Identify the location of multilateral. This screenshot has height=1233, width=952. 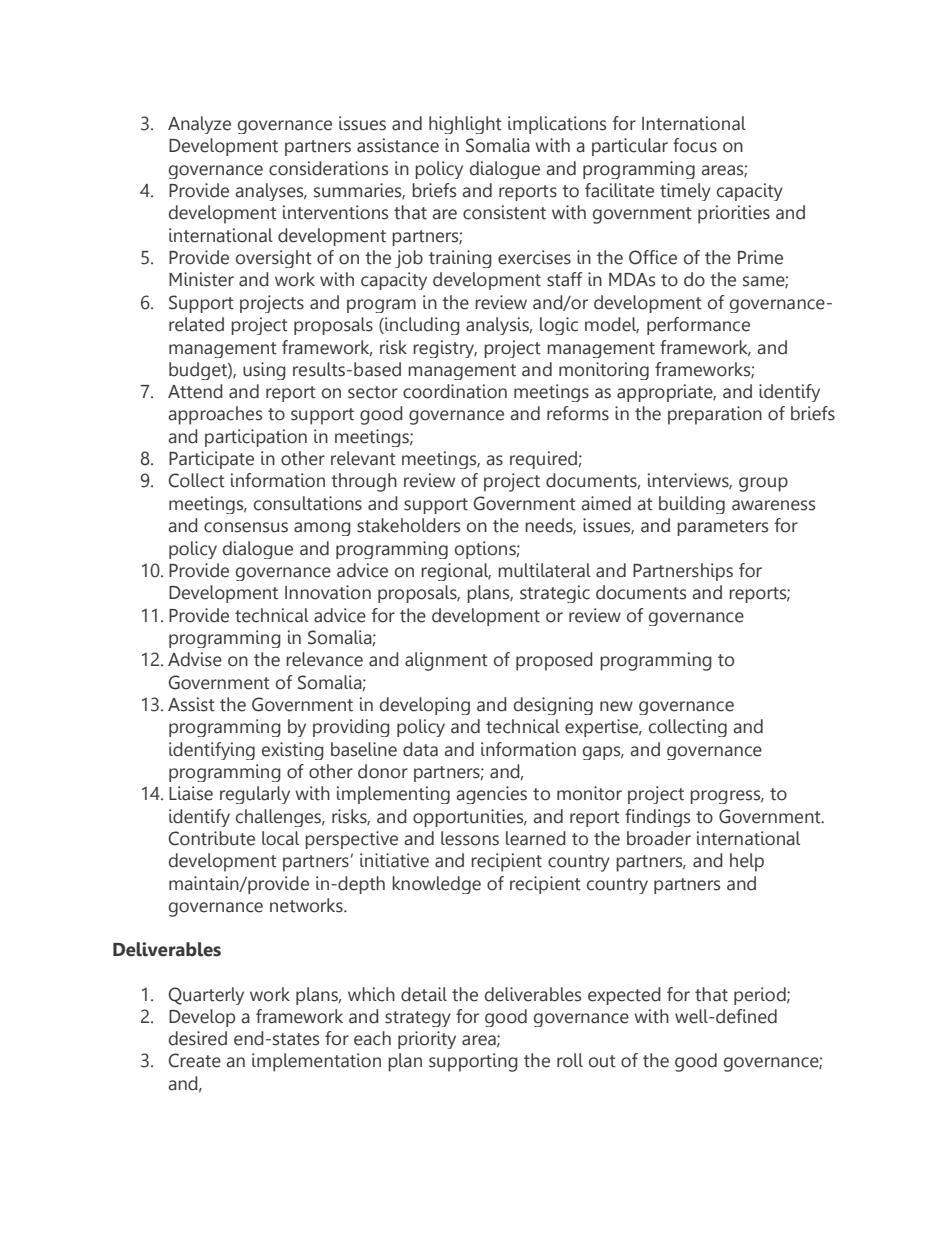
(544, 570).
